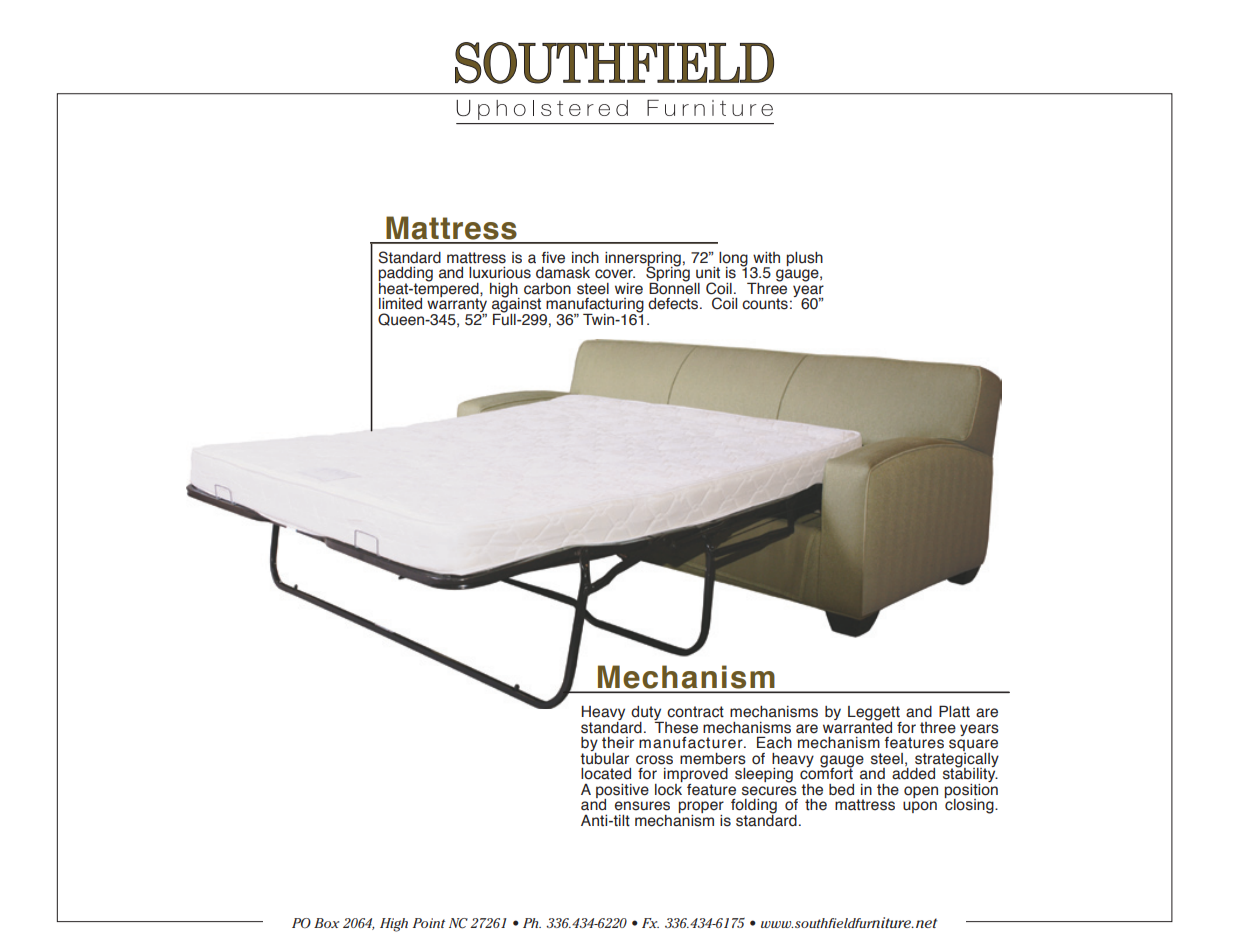 The width and height of the image is (1233, 952). What do you see at coordinates (695, 712) in the image?
I see `contract` at bounding box center [695, 712].
